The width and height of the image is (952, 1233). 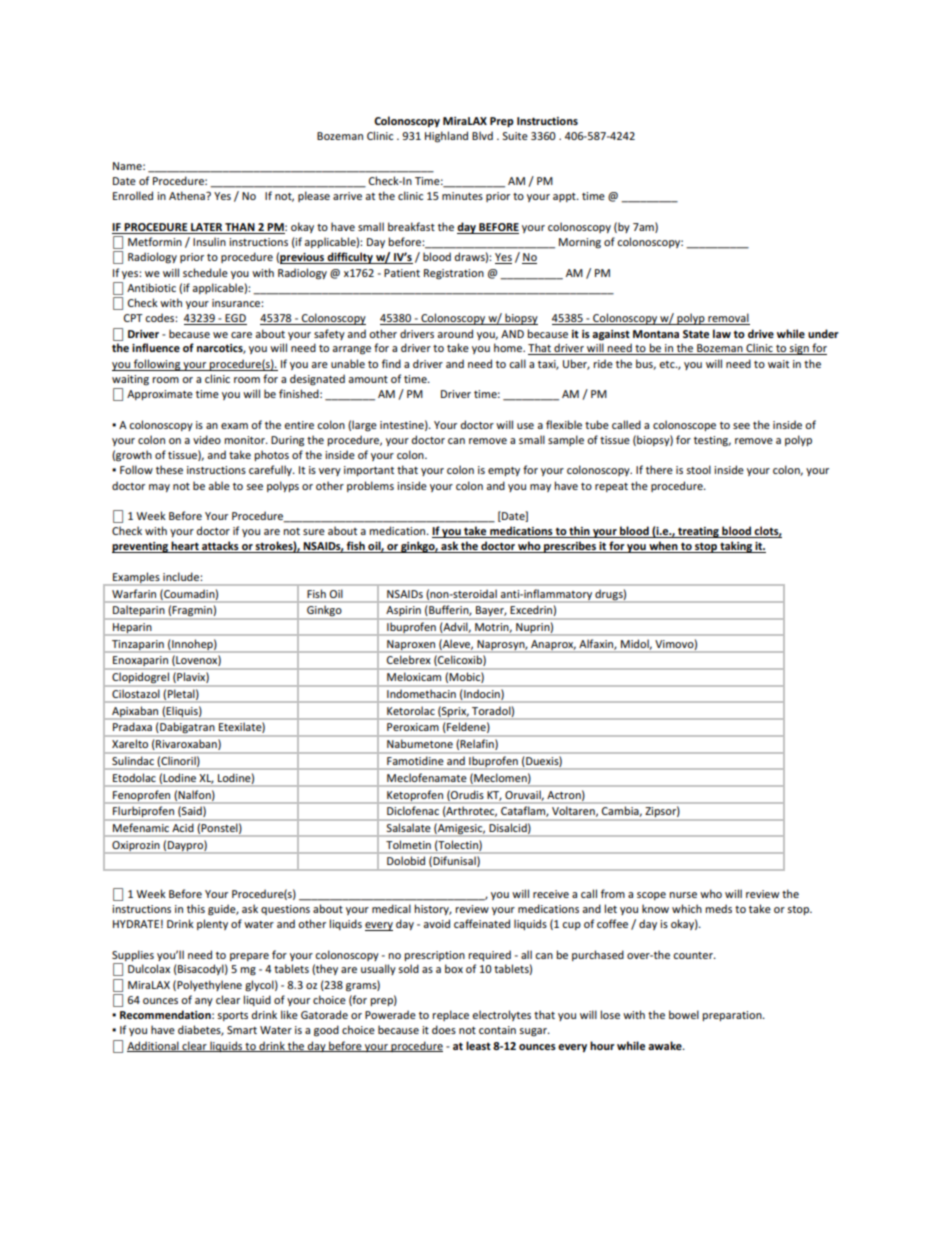 I want to click on electrolytes, so click(x=501, y=1015).
